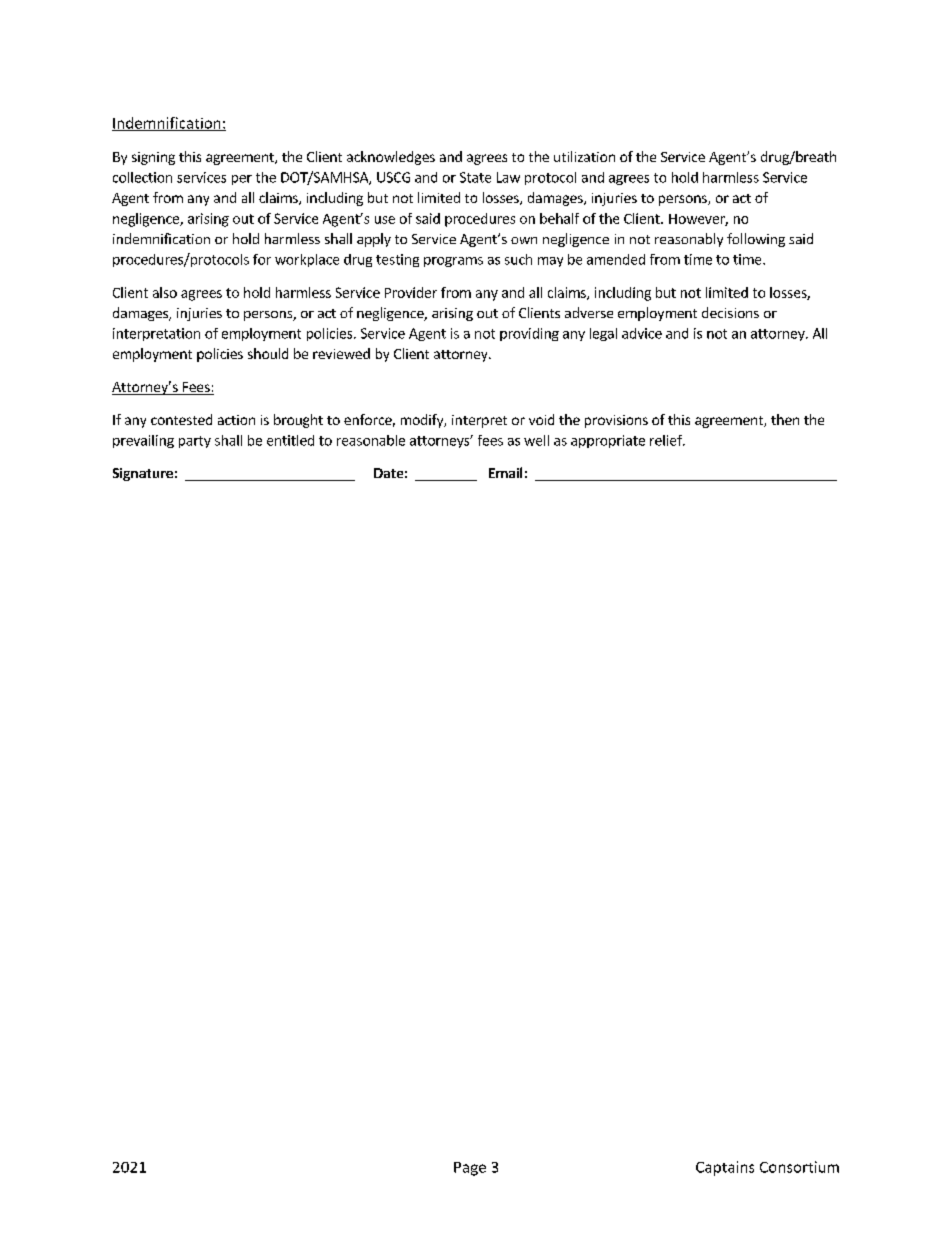 The width and height of the document is (952, 1233). Describe the element at coordinates (667, 440) in the document. I see `relief` at that location.
